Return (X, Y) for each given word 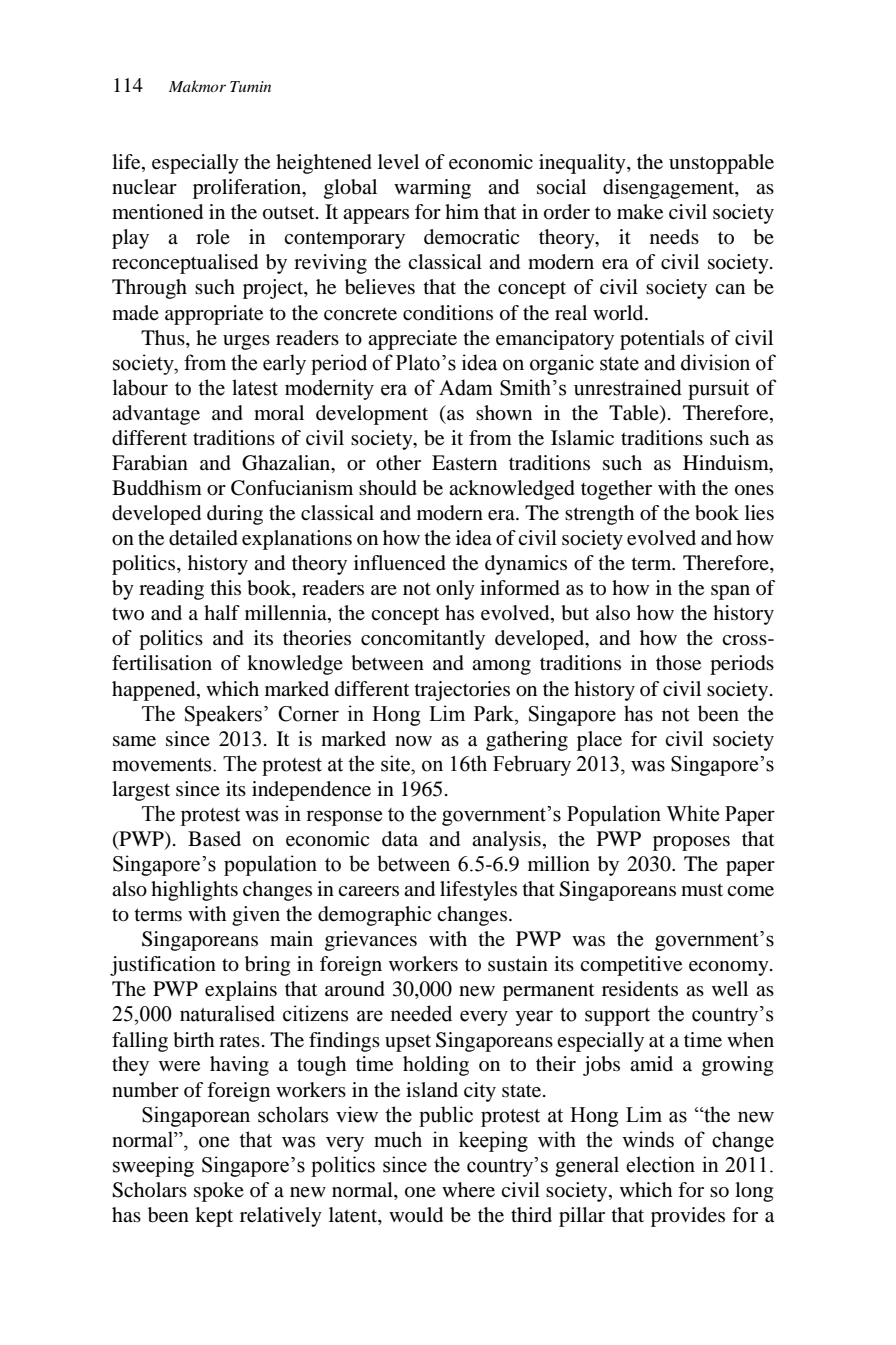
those (678, 663)
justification (163, 966)
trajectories (462, 691)
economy (730, 968)
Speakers (223, 715)
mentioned (157, 212)
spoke (219, 1192)
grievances (371, 941)
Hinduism (727, 464)
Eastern (464, 463)
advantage (156, 415)
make (640, 212)
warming (432, 189)
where (468, 1190)
